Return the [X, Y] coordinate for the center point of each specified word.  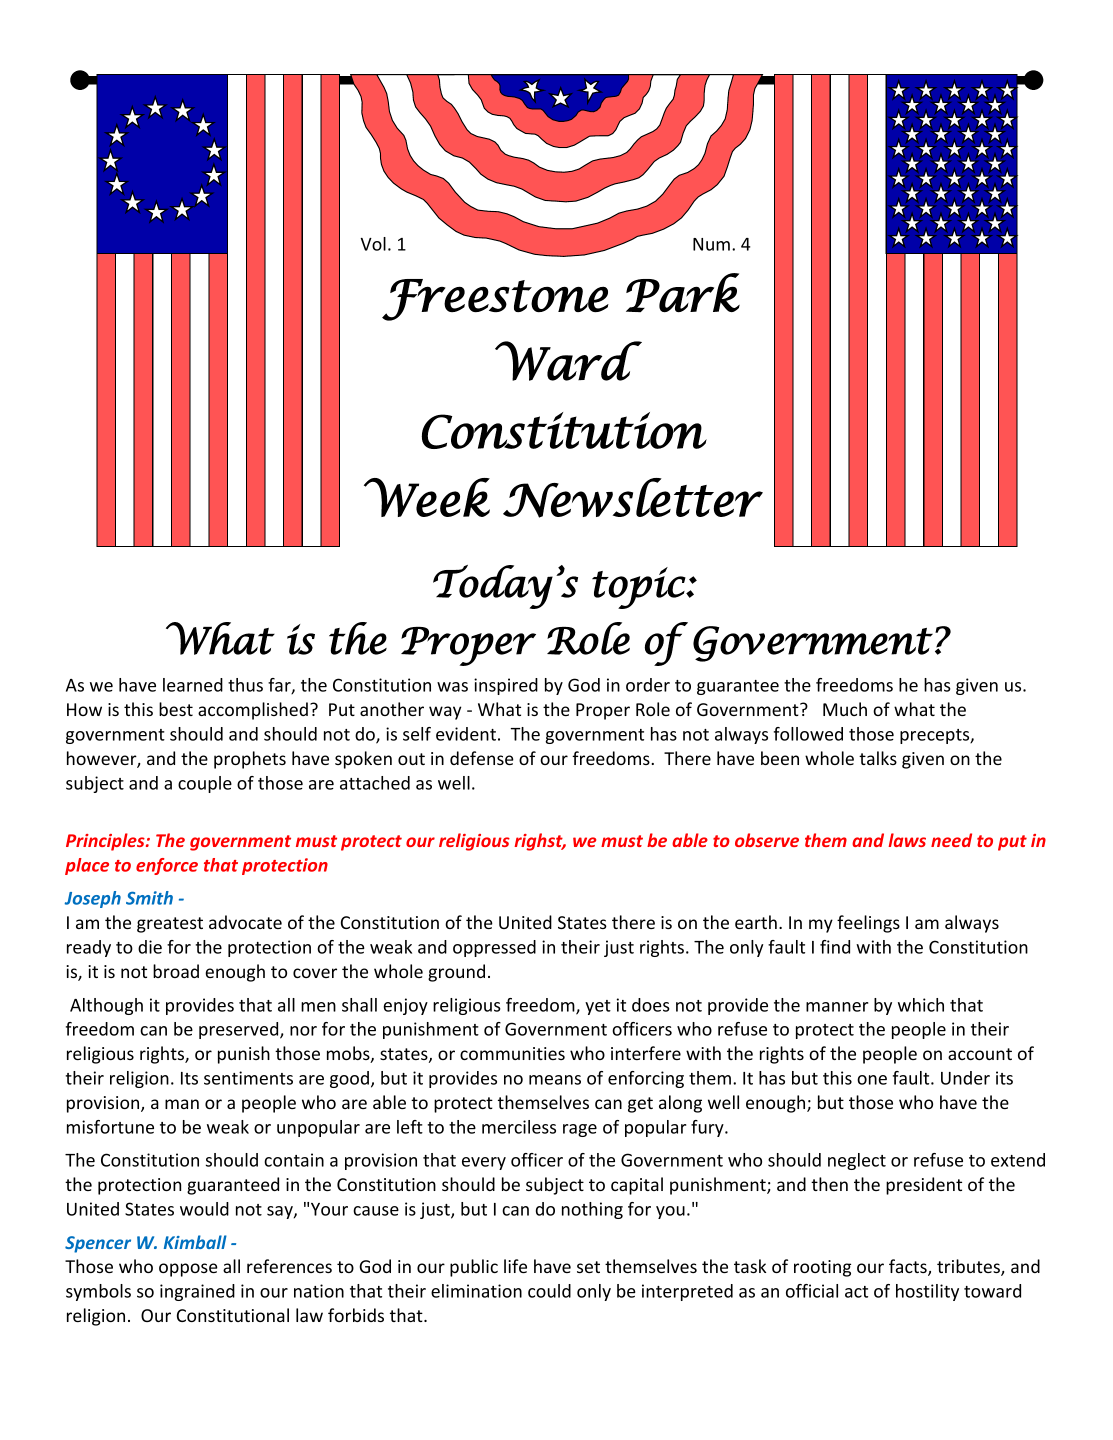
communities [512, 1053]
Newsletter [633, 498]
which [921, 1005]
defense [482, 758]
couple [205, 784]
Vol [373, 244]
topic [639, 588]
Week [427, 497]
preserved [240, 1030]
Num [711, 244]
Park [683, 292]
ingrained [197, 1292]
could [549, 1291]
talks [878, 758]
